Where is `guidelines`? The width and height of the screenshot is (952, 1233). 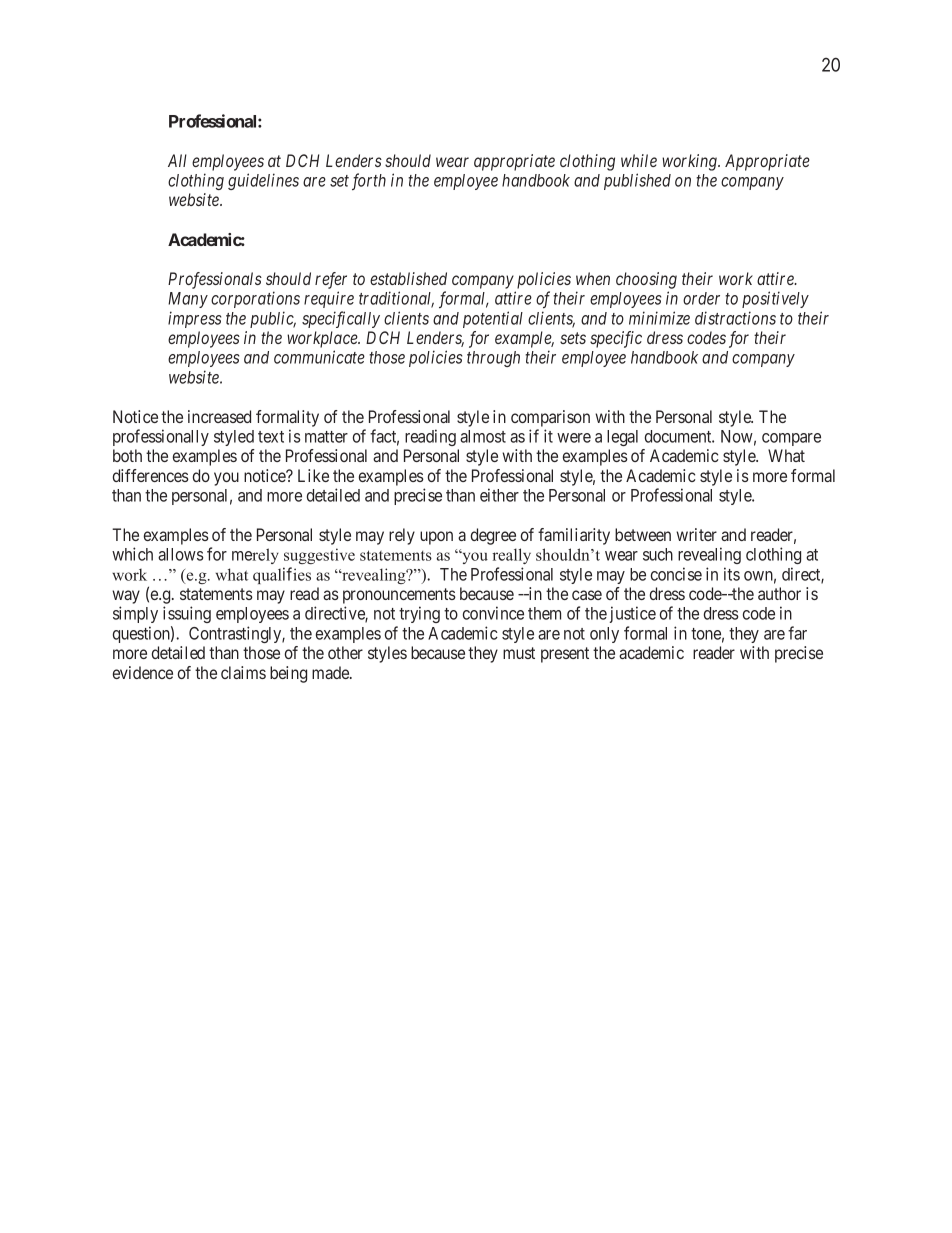
guidelines is located at coordinates (263, 181).
